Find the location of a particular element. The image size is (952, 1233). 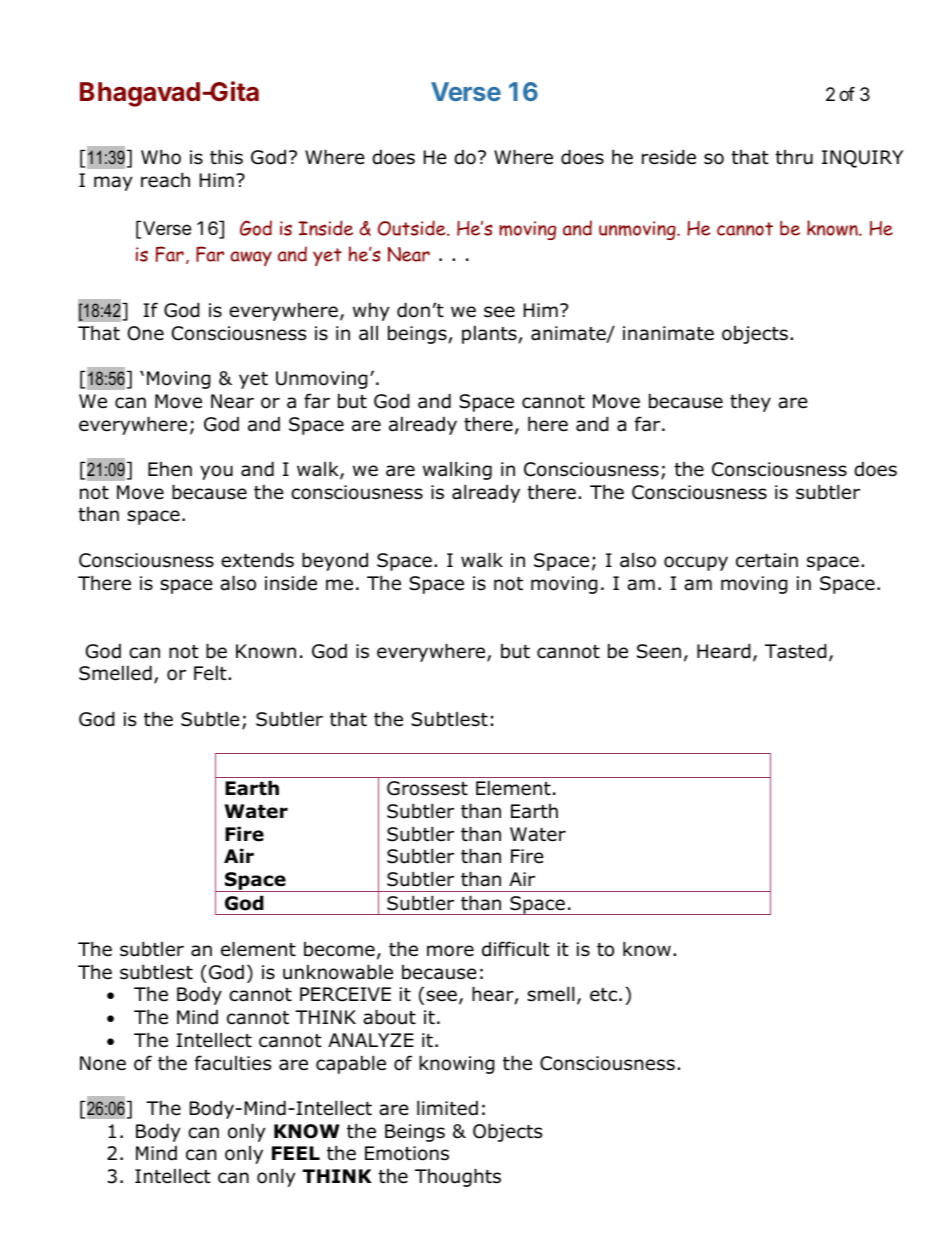

Outside is located at coordinates (413, 228).
